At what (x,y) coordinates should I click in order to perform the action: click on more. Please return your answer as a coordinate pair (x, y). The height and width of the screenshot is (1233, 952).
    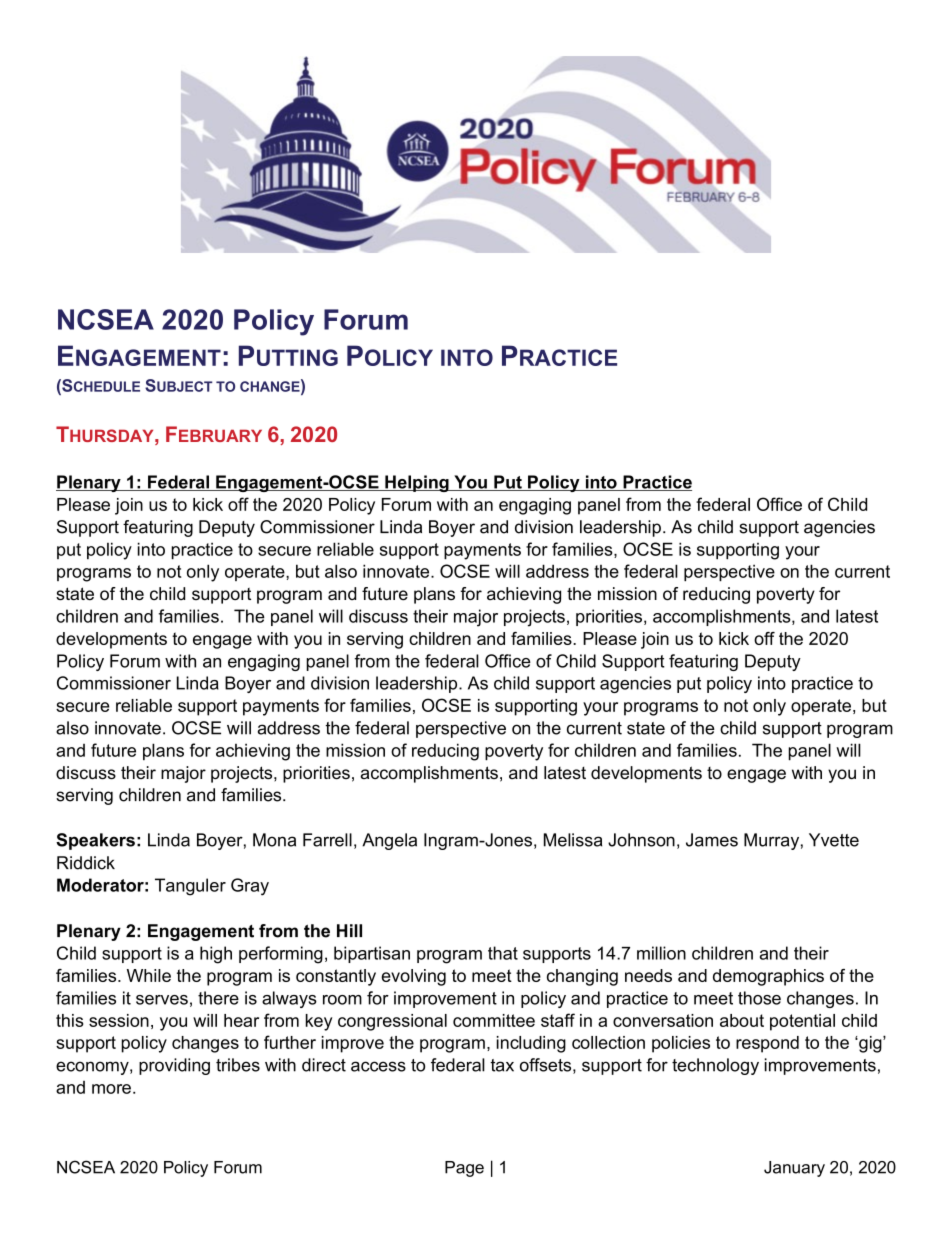
    Looking at the image, I should click on (111, 1089).
